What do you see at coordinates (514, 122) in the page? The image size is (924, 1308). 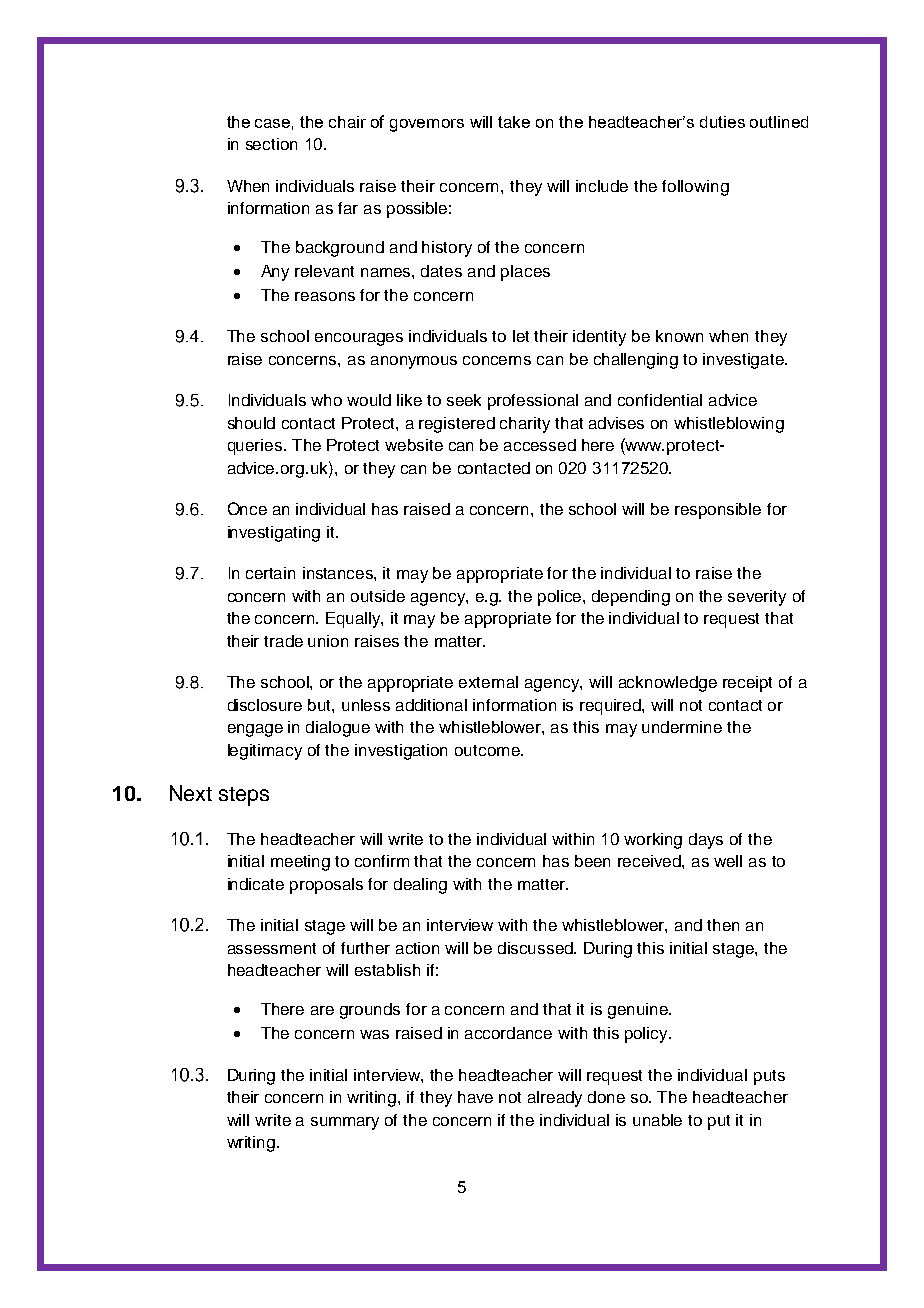 I see `take` at bounding box center [514, 122].
